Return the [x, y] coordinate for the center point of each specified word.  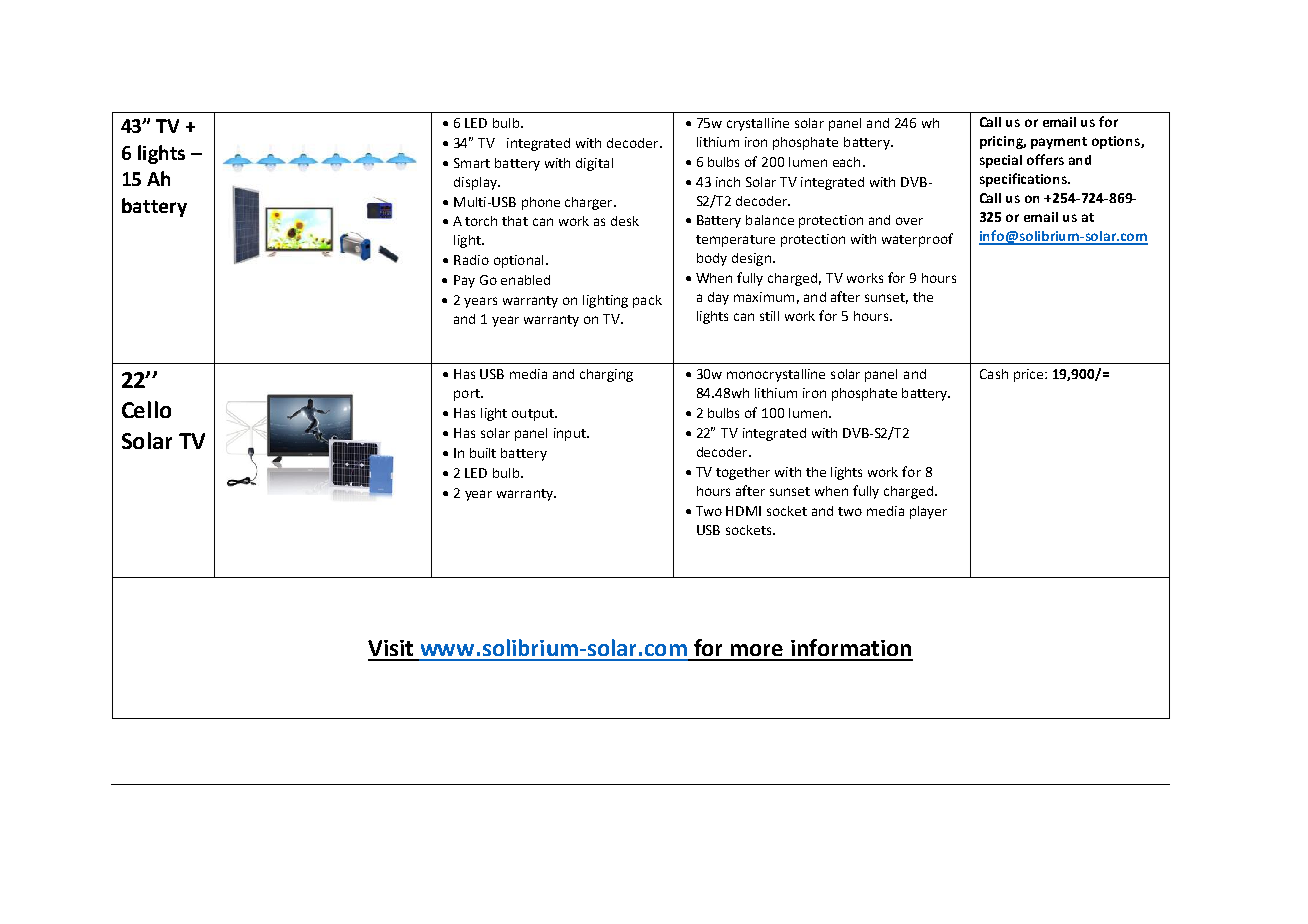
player [928, 512]
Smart [472, 163]
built [483, 453]
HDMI [743, 511]
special [1001, 161]
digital [594, 164]
